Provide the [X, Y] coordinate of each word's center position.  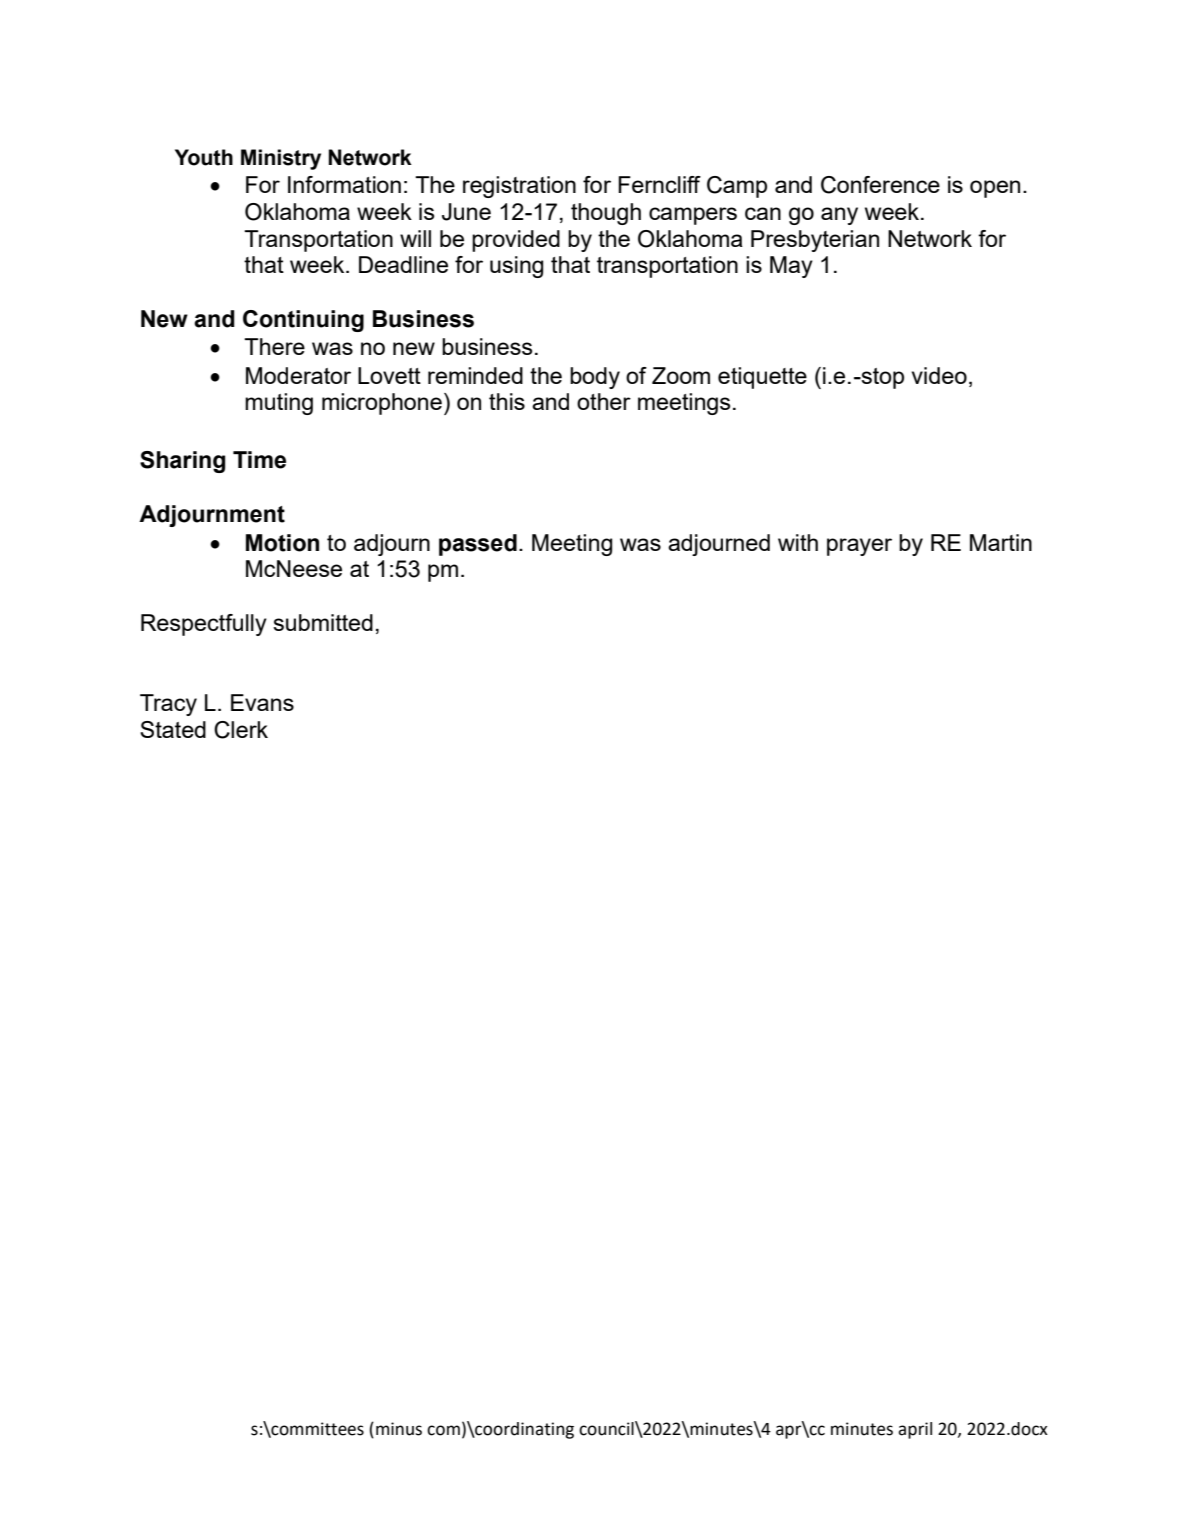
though [606, 214]
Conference [880, 185]
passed [478, 545]
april [915, 1430]
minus [399, 1429]
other [604, 401]
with [798, 542]
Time [259, 460]
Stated [173, 729]
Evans [262, 702]
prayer [859, 547]
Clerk [241, 730]
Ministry [281, 159]
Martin [1001, 542]
